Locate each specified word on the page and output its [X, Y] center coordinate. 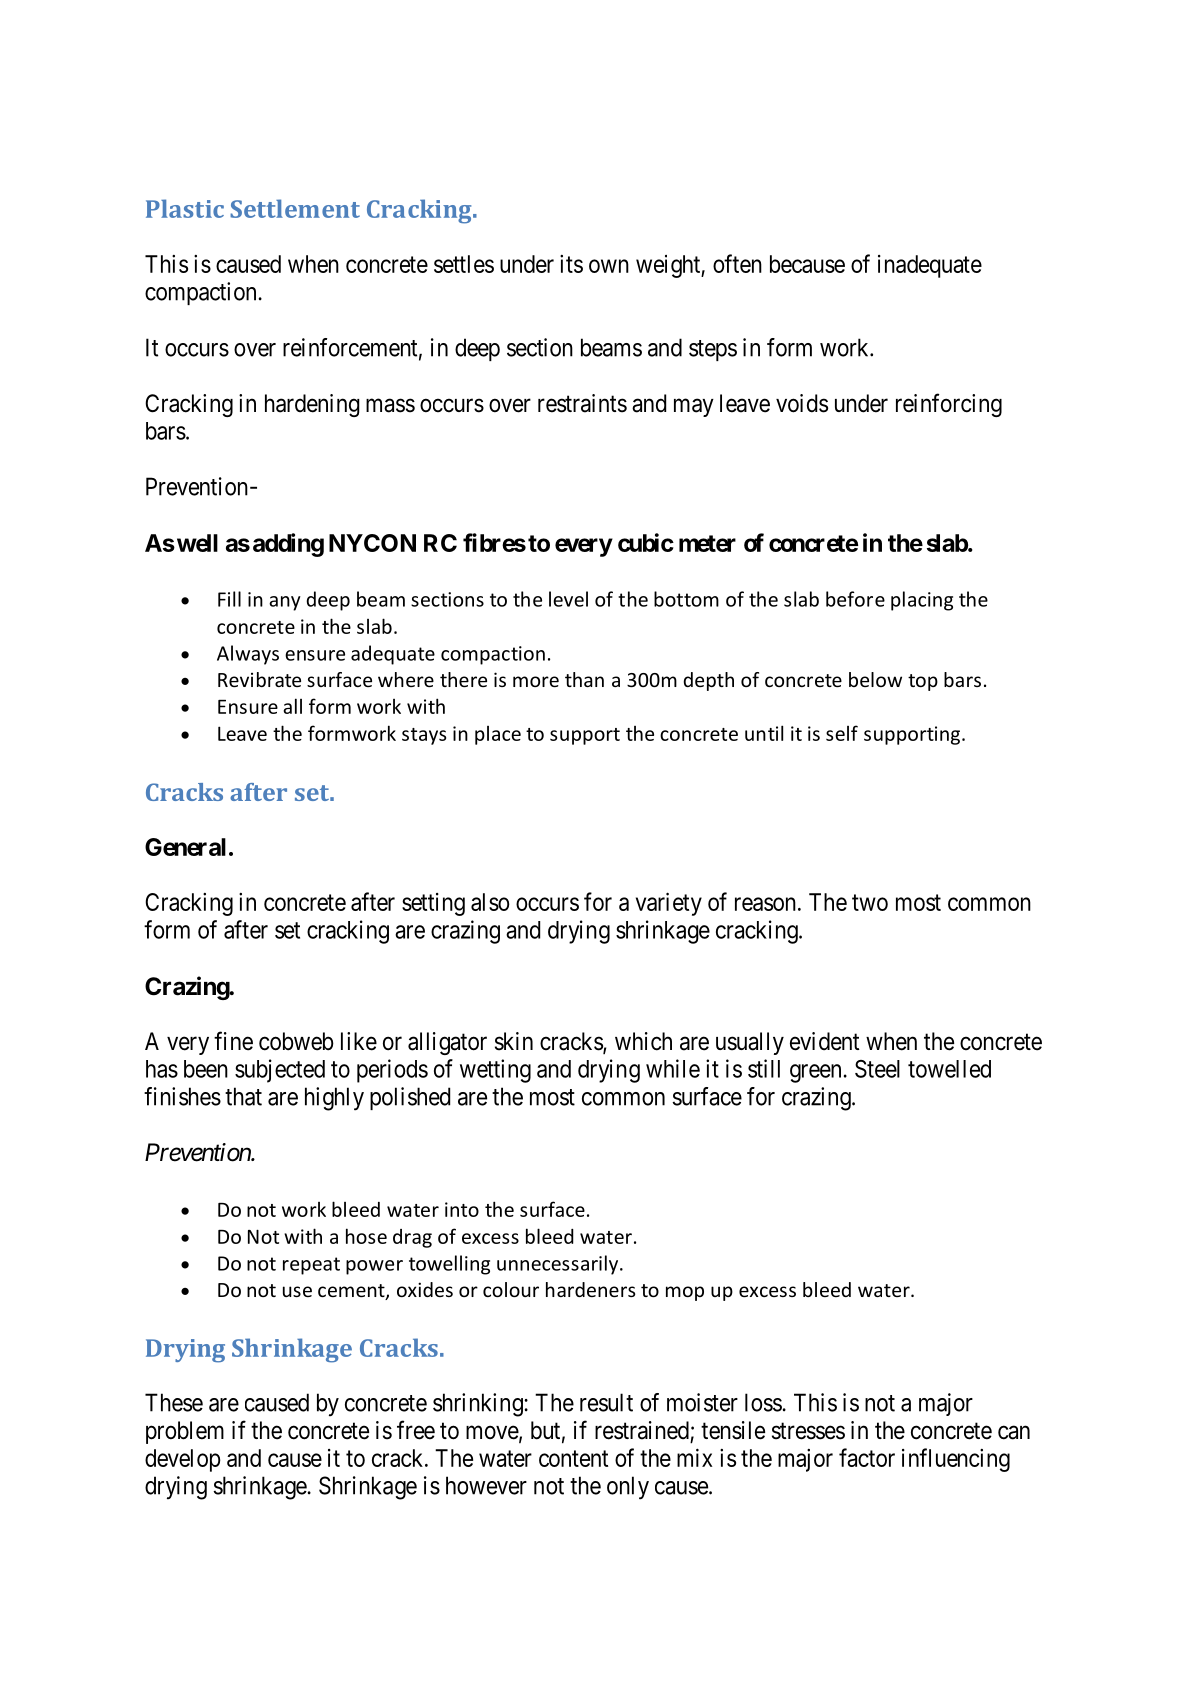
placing [922, 601]
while [673, 1068]
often [737, 263]
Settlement [295, 208]
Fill [229, 599]
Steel [877, 1069]
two [870, 902]
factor [867, 1457]
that [243, 1096]
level [568, 599]
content [573, 1458]
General [185, 847]
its [571, 264]
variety [669, 904]
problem [185, 1432]
